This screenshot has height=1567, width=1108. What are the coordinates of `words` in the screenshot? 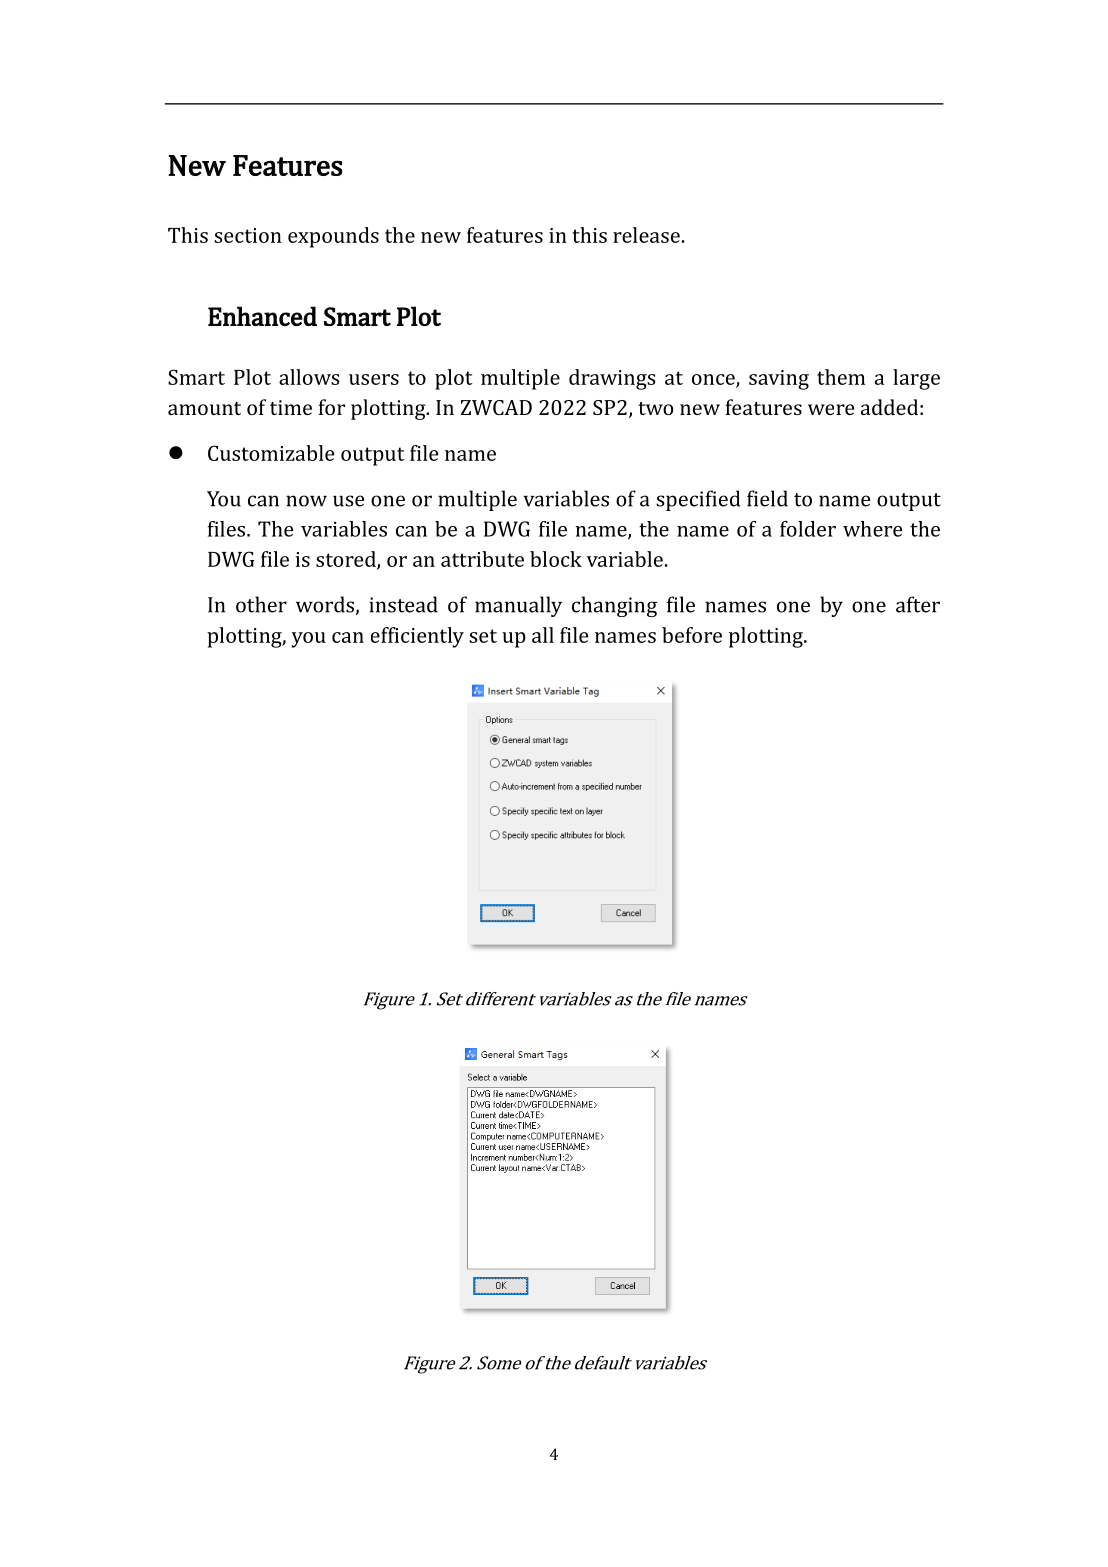 It's located at (326, 605).
